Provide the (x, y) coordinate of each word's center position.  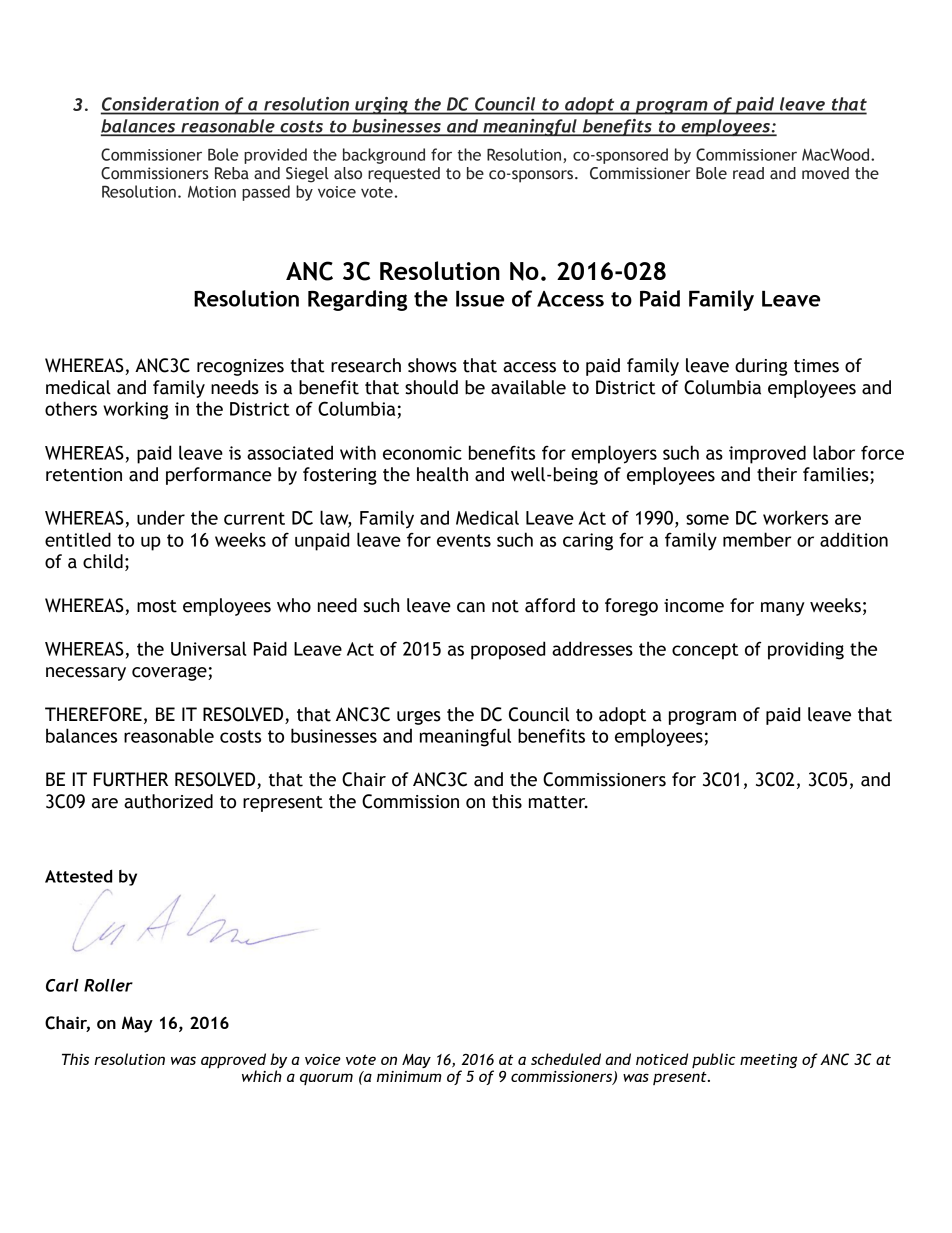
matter (558, 802)
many (783, 609)
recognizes (240, 367)
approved (233, 1062)
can (471, 607)
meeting (768, 1061)
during (761, 367)
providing (806, 650)
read (748, 173)
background (384, 156)
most (157, 606)
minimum (409, 1076)
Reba (232, 173)
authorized (168, 801)
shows (432, 365)
